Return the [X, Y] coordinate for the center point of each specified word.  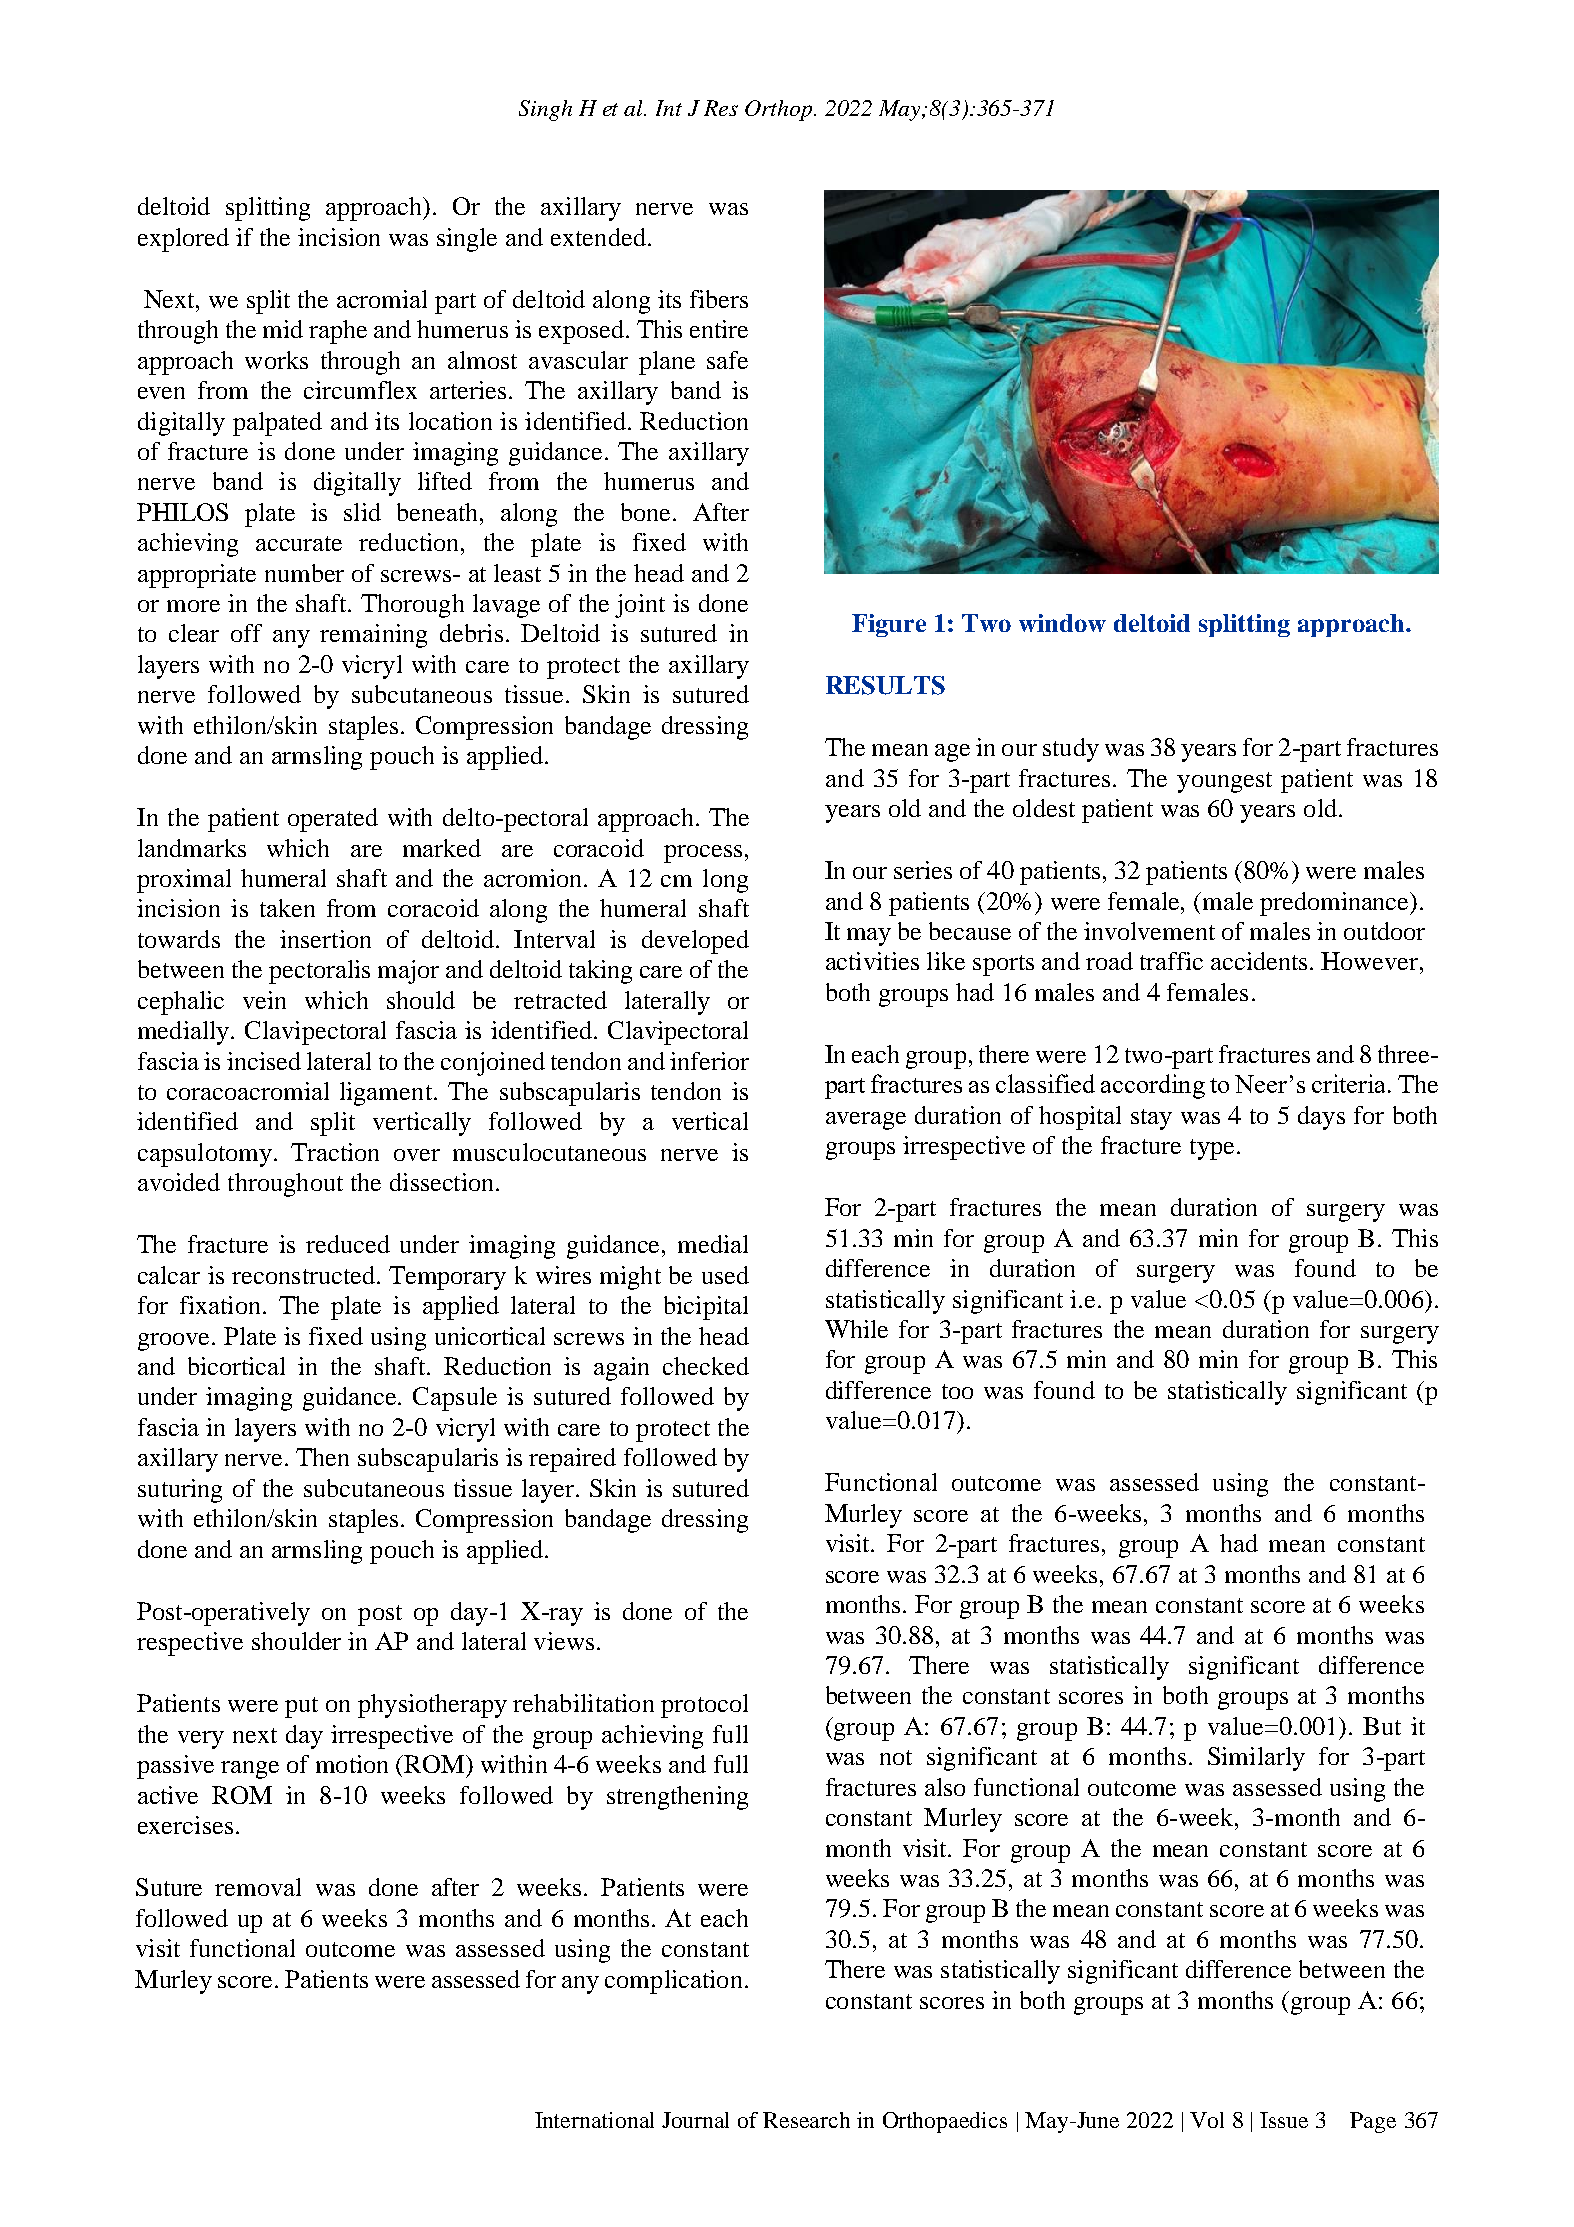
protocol [704, 1706]
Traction [335, 1152]
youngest [1224, 782]
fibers [719, 299]
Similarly [1256, 1759]
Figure [889, 625]
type [1212, 1149]
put [301, 1707]
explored [183, 240]
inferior [709, 1061]
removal [258, 1887]
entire [719, 329]
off [246, 633]
